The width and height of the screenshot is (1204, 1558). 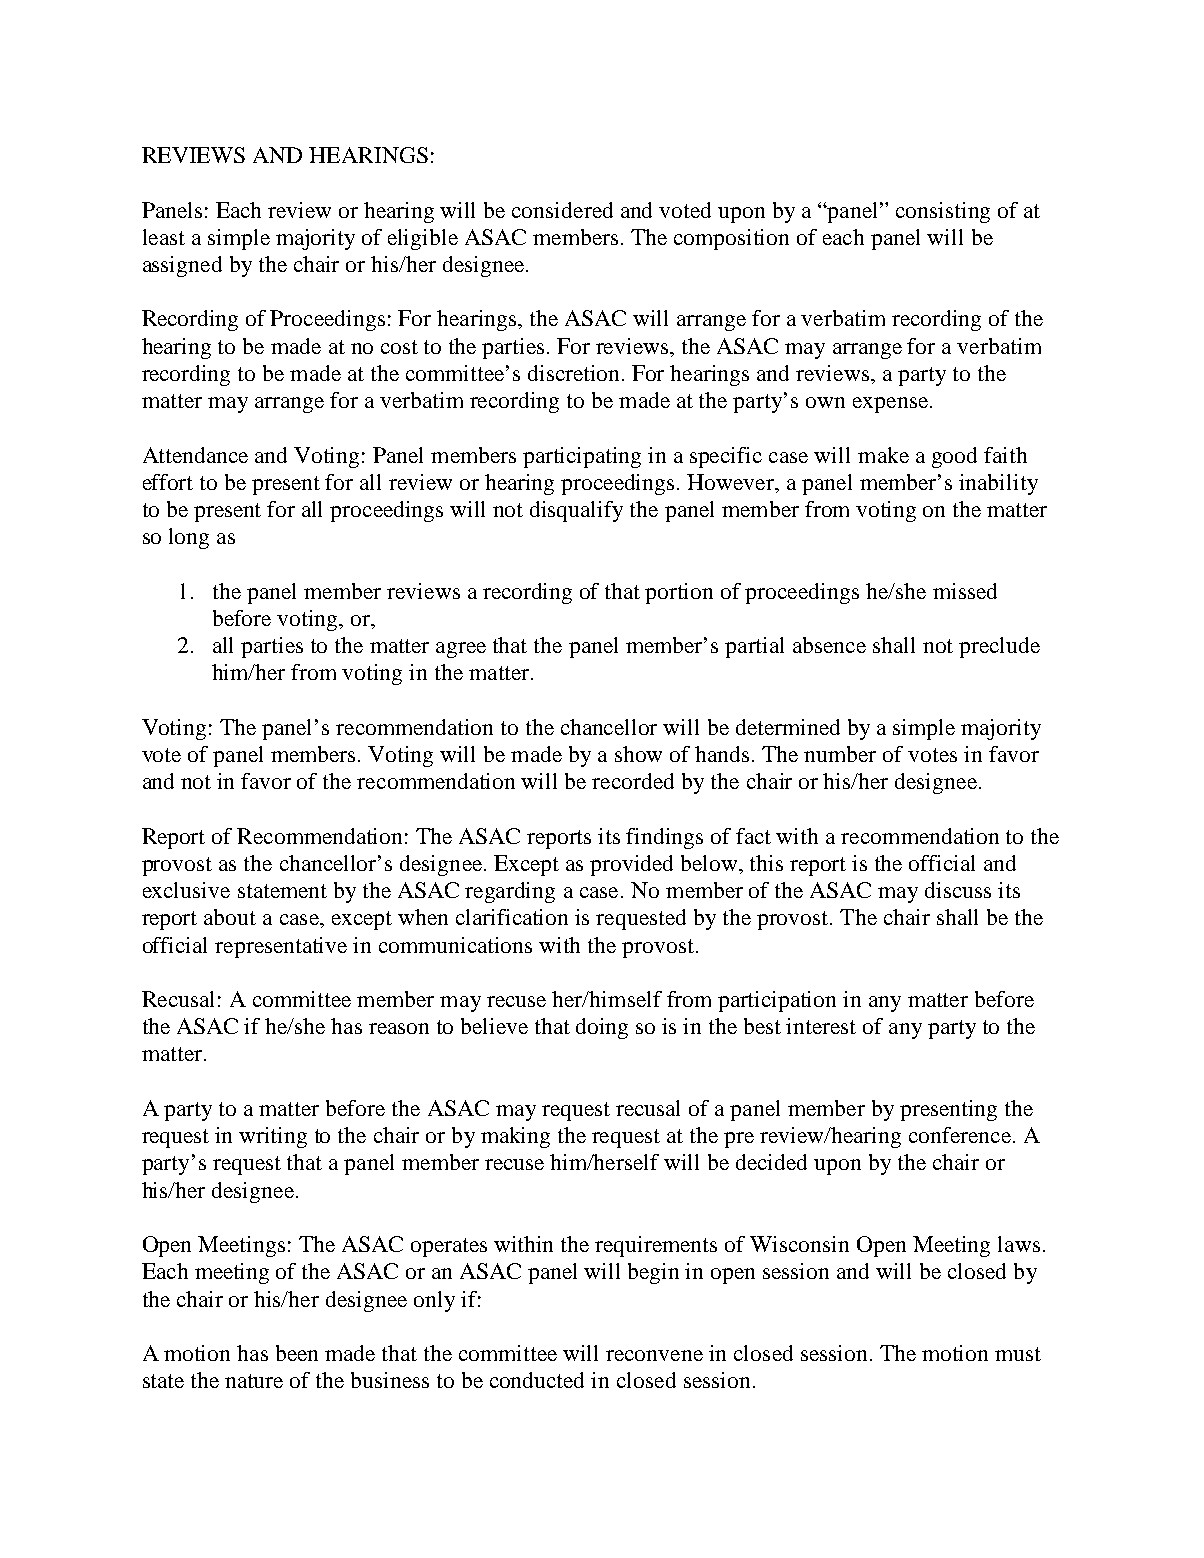 I want to click on show, so click(x=638, y=754).
